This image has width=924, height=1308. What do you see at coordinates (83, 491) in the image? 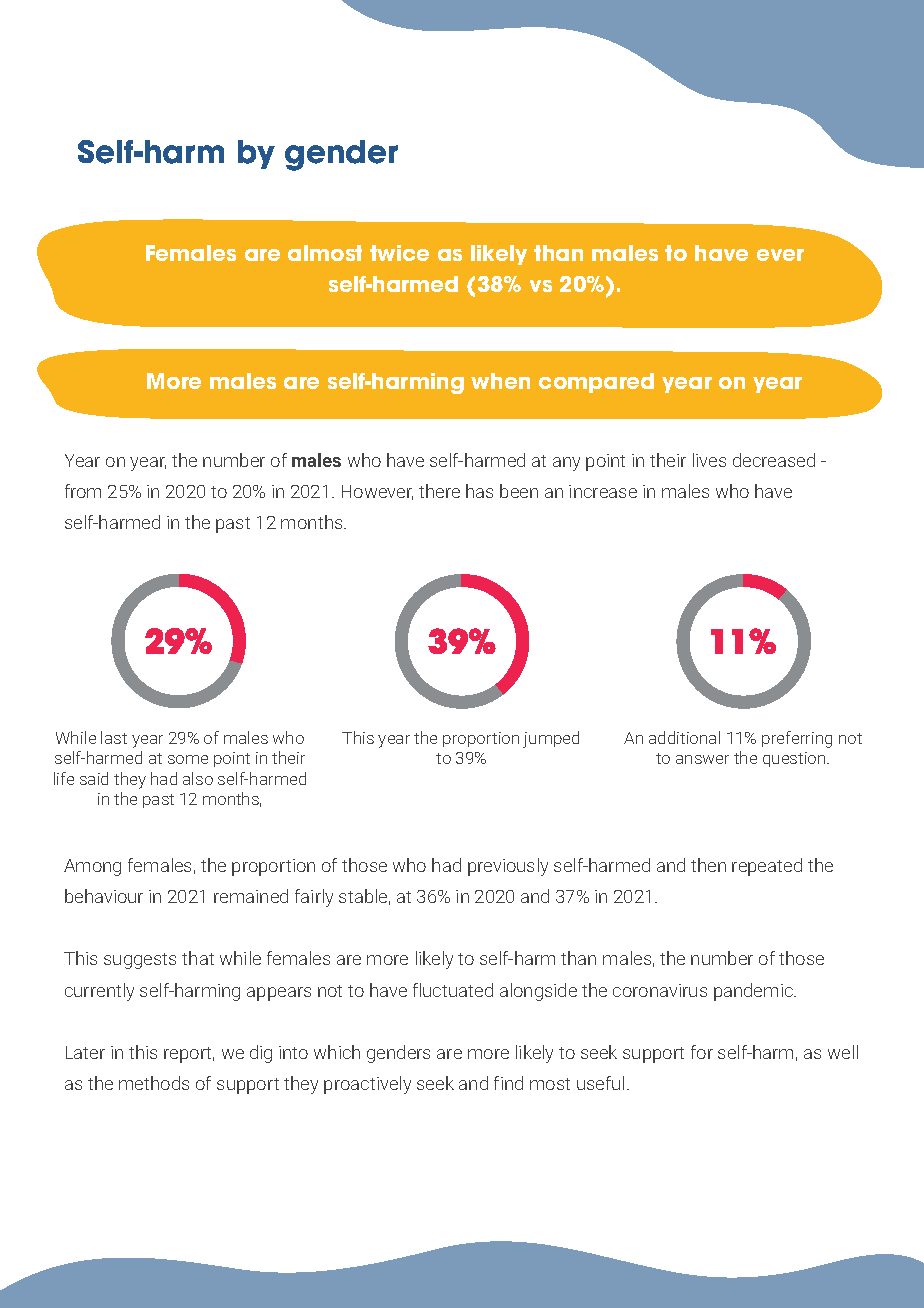
I see `from` at bounding box center [83, 491].
